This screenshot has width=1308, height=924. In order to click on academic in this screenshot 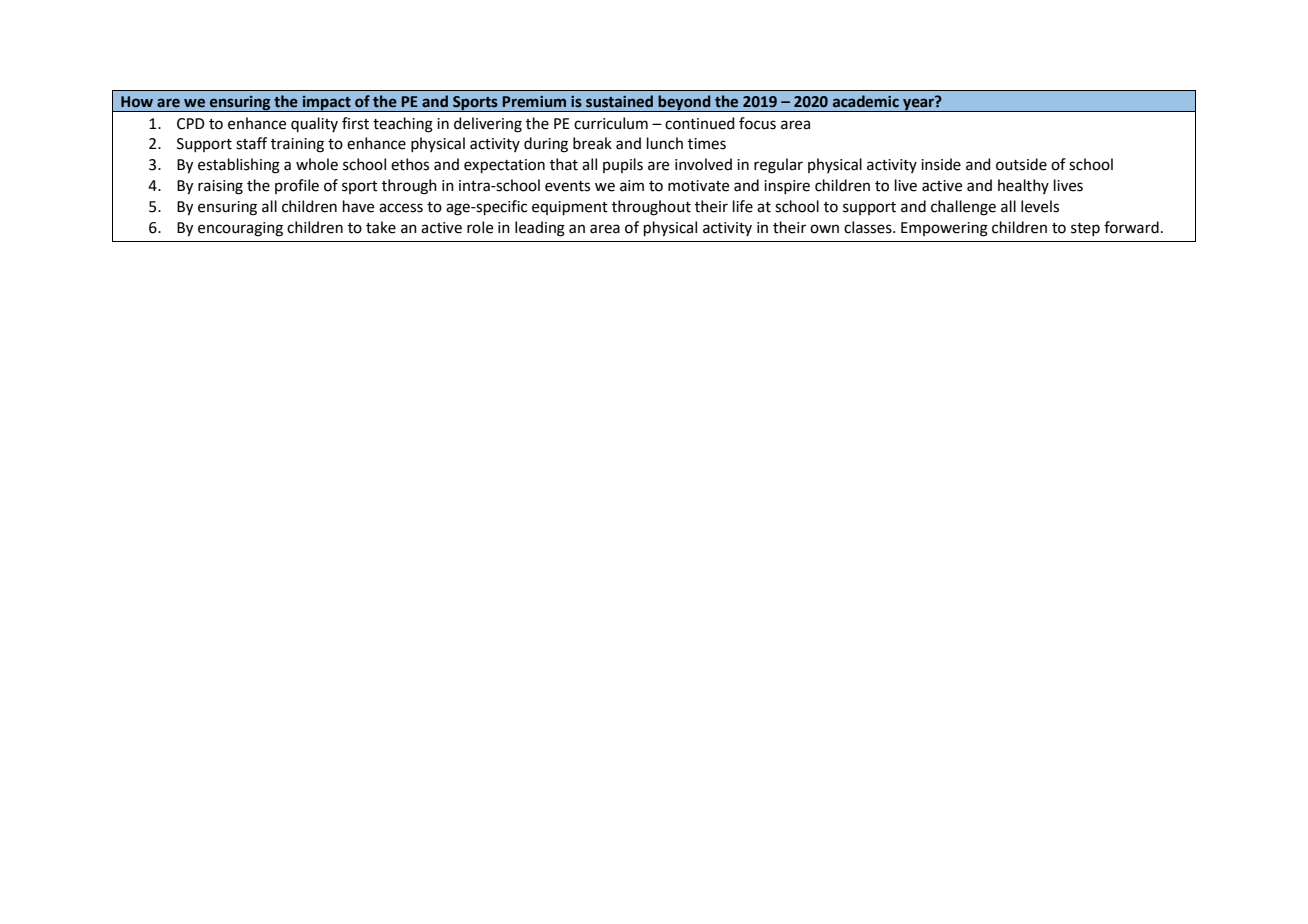, I will do `click(866, 101)`.
